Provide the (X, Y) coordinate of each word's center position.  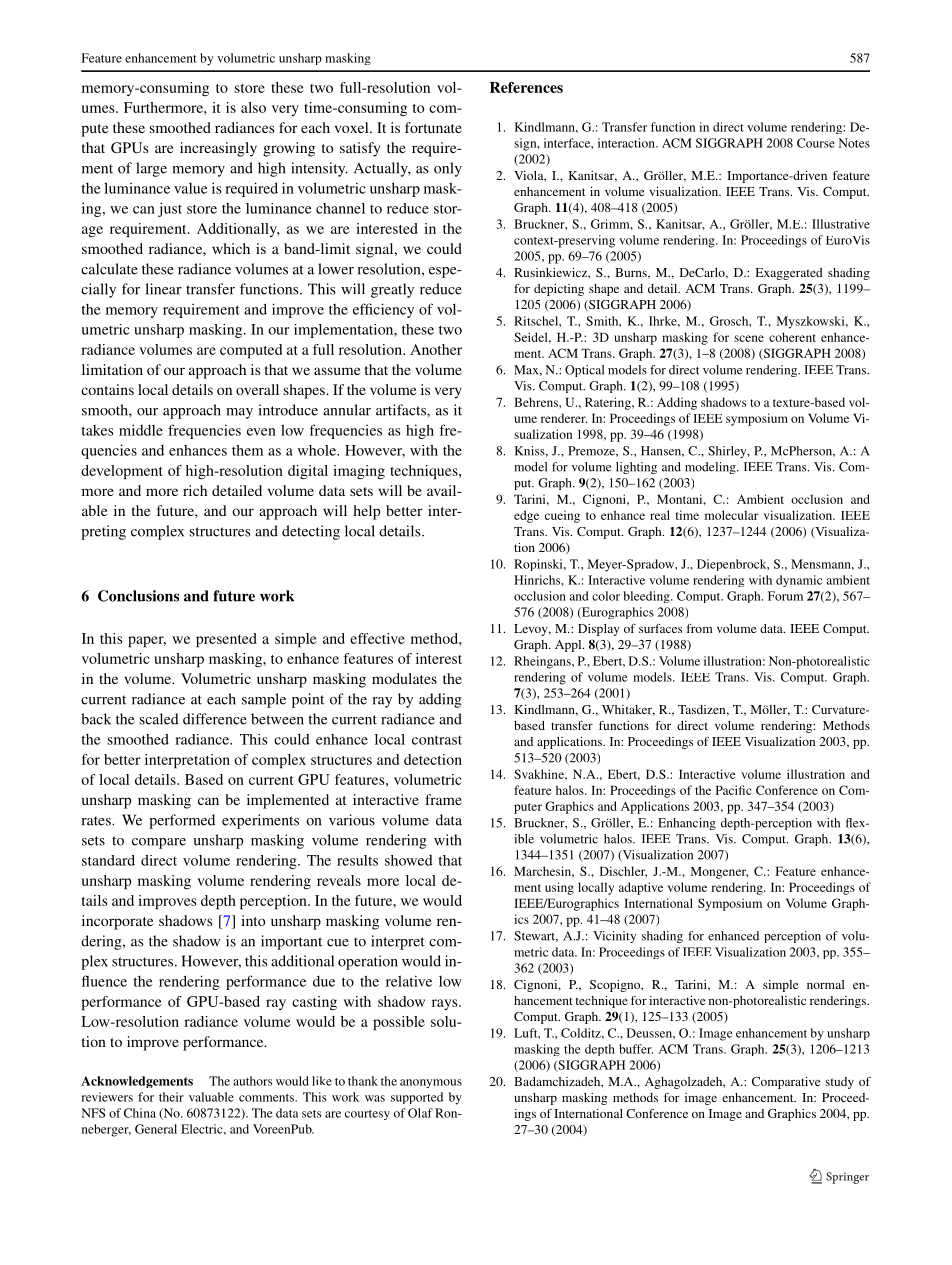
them (247, 450)
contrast (437, 740)
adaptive (641, 888)
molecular (731, 515)
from (700, 628)
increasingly (218, 149)
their (171, 1097)
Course (816, 143)
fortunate (433, 127)
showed (409, 860)
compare (159, 843)
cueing (562, 516)
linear (163, 289)
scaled (159, 719)
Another (436, 349)
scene (749, 338)
